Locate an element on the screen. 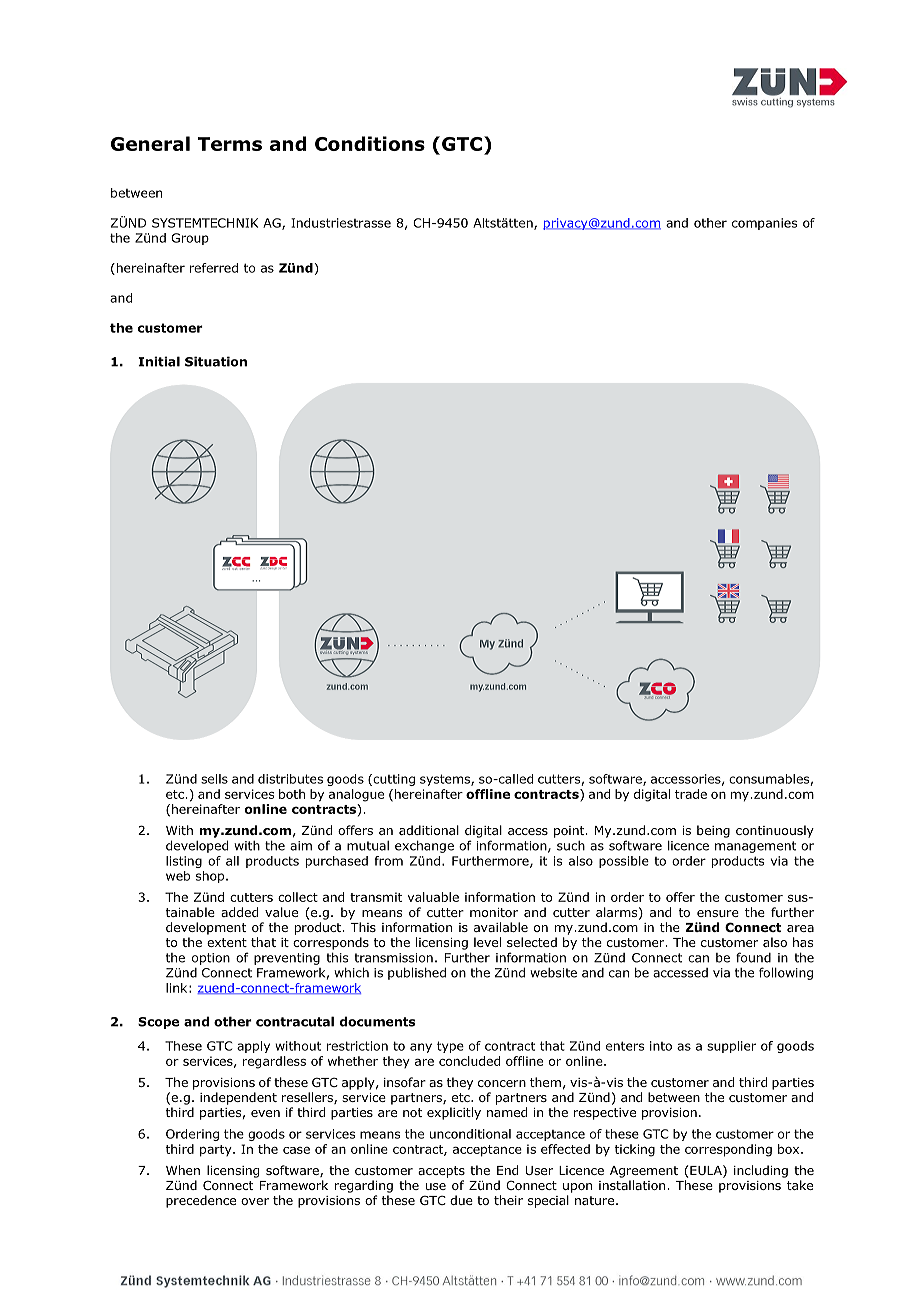 The image size is (924, 1308). party is located at coordinates (217, 1151).
